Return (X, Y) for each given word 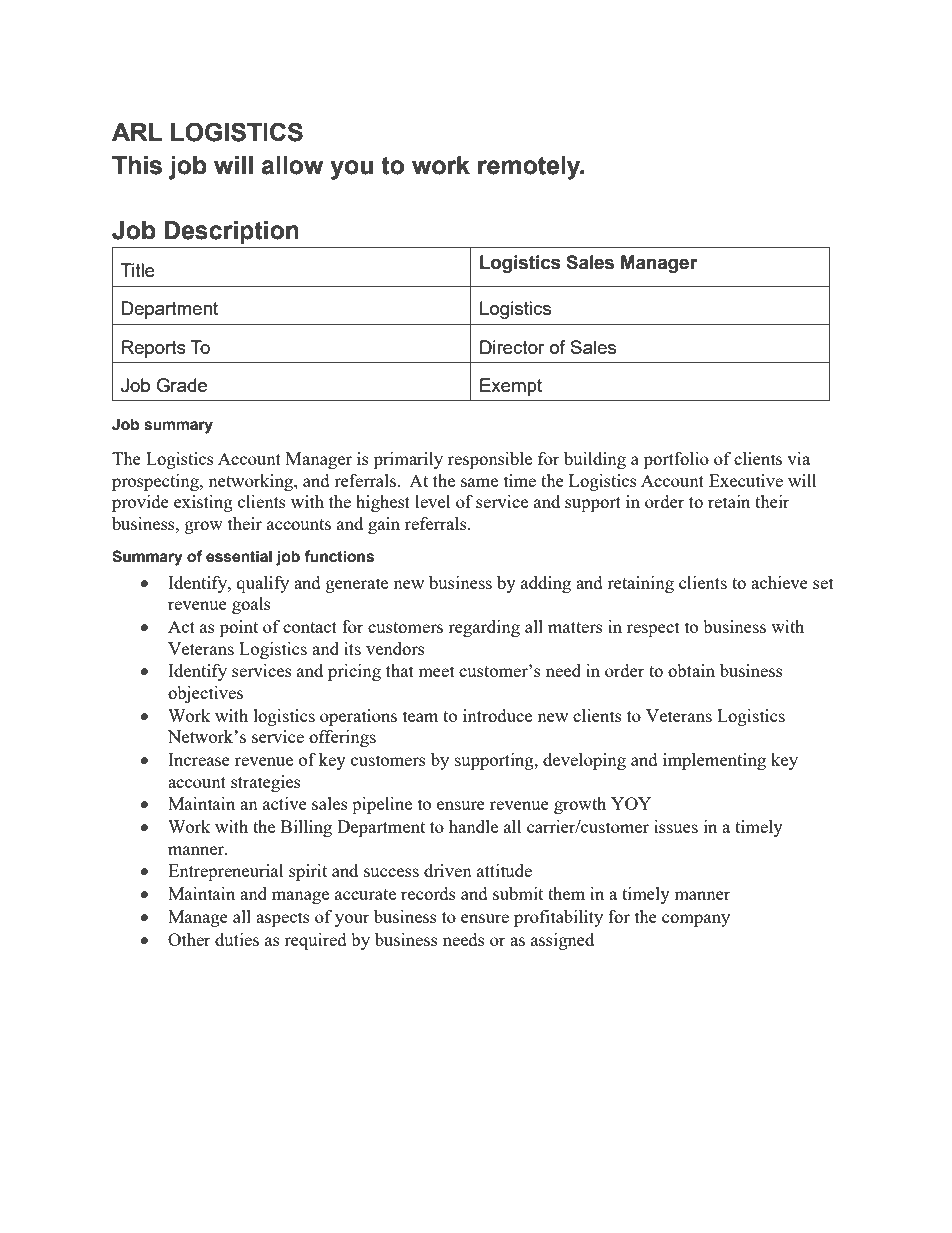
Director (512, 347)
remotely (530, 168)
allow (292, 165)
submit (518, 893)
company (696, 920)
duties (237, 939)
